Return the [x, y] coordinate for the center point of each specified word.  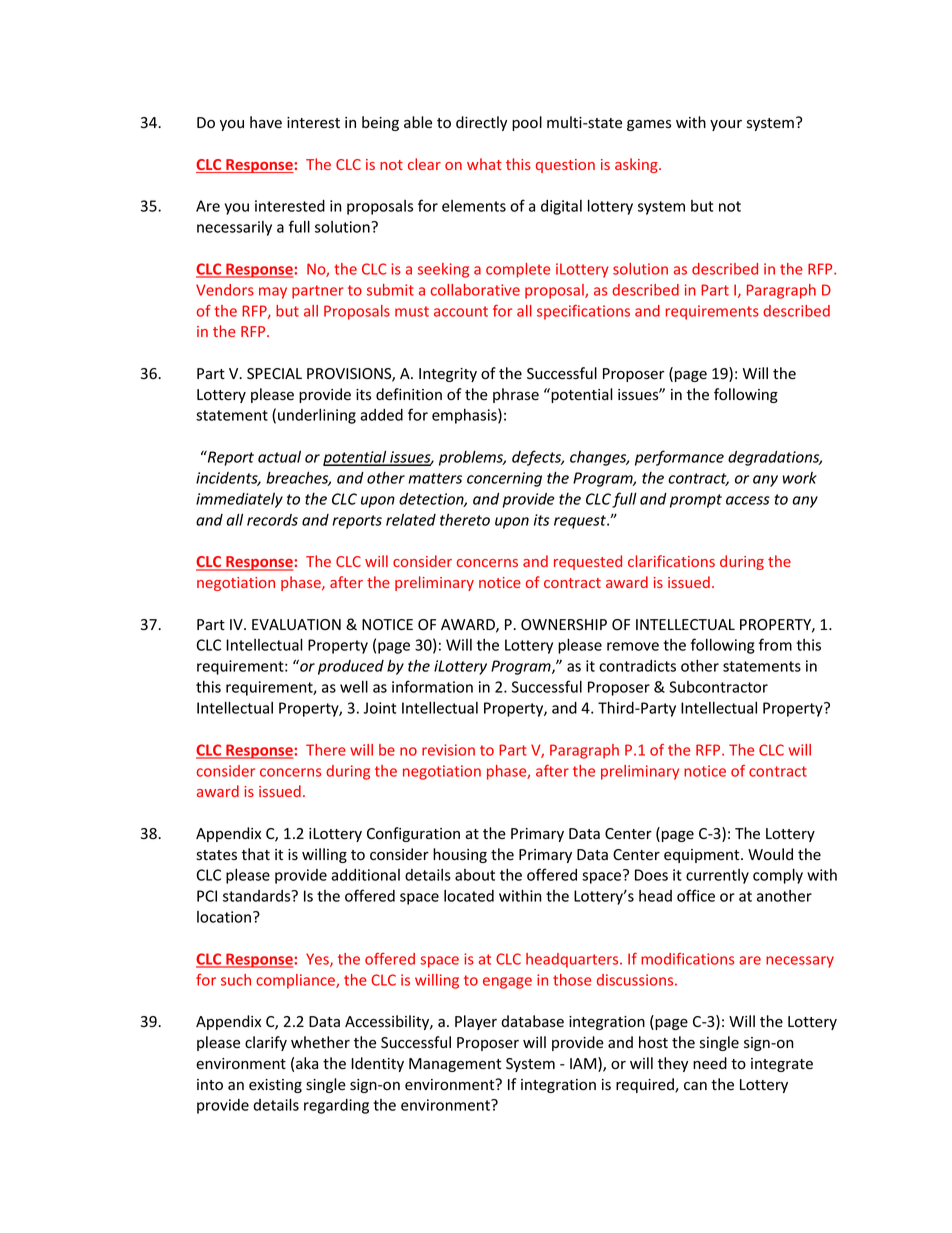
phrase [516, 395]
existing [275, 1086]
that [255, 854]
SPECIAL [274, 374]
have [266, 122]
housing [460, 855]
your [726, 125]
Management [455, 1065]
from [775, 644]
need [710, 1063]
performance [679, 458]
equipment [703, 856]
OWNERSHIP [564, 625]
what [484, 164]
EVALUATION [296, 625]
